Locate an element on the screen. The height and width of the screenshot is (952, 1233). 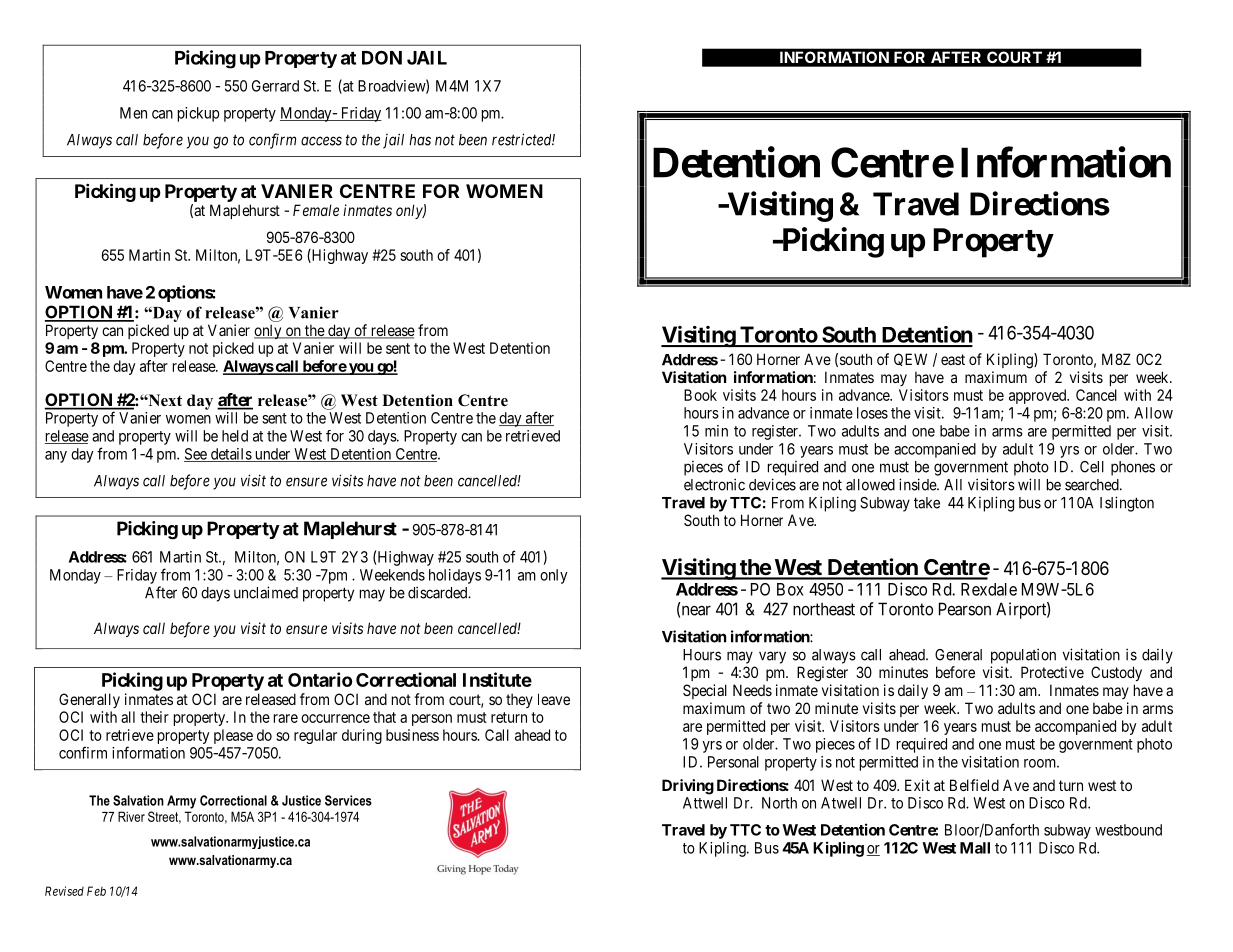
Book is located at coordinates (700, 395).
